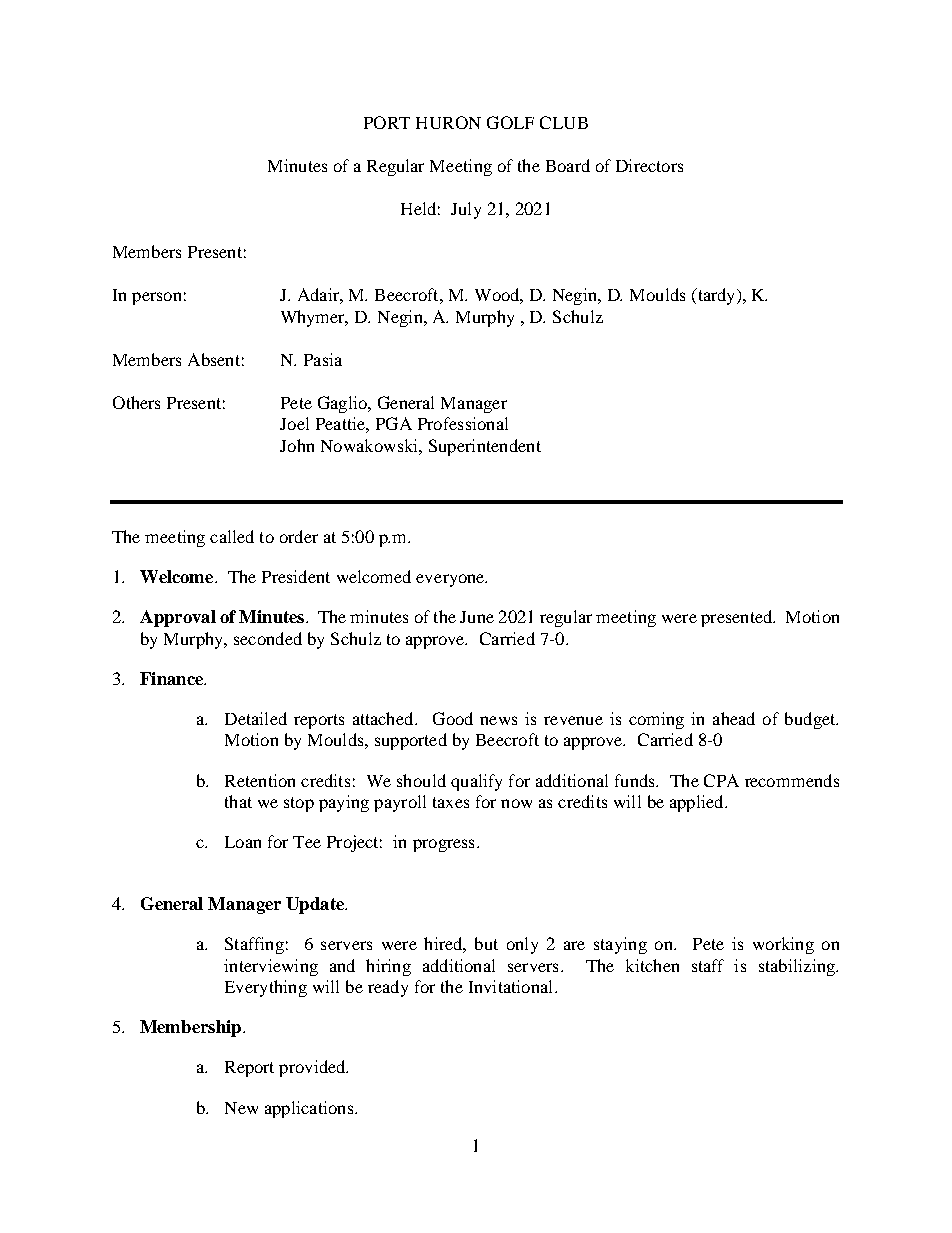 This document has height=1233, width=952. I want to click on Directors, so click(649, 165).
